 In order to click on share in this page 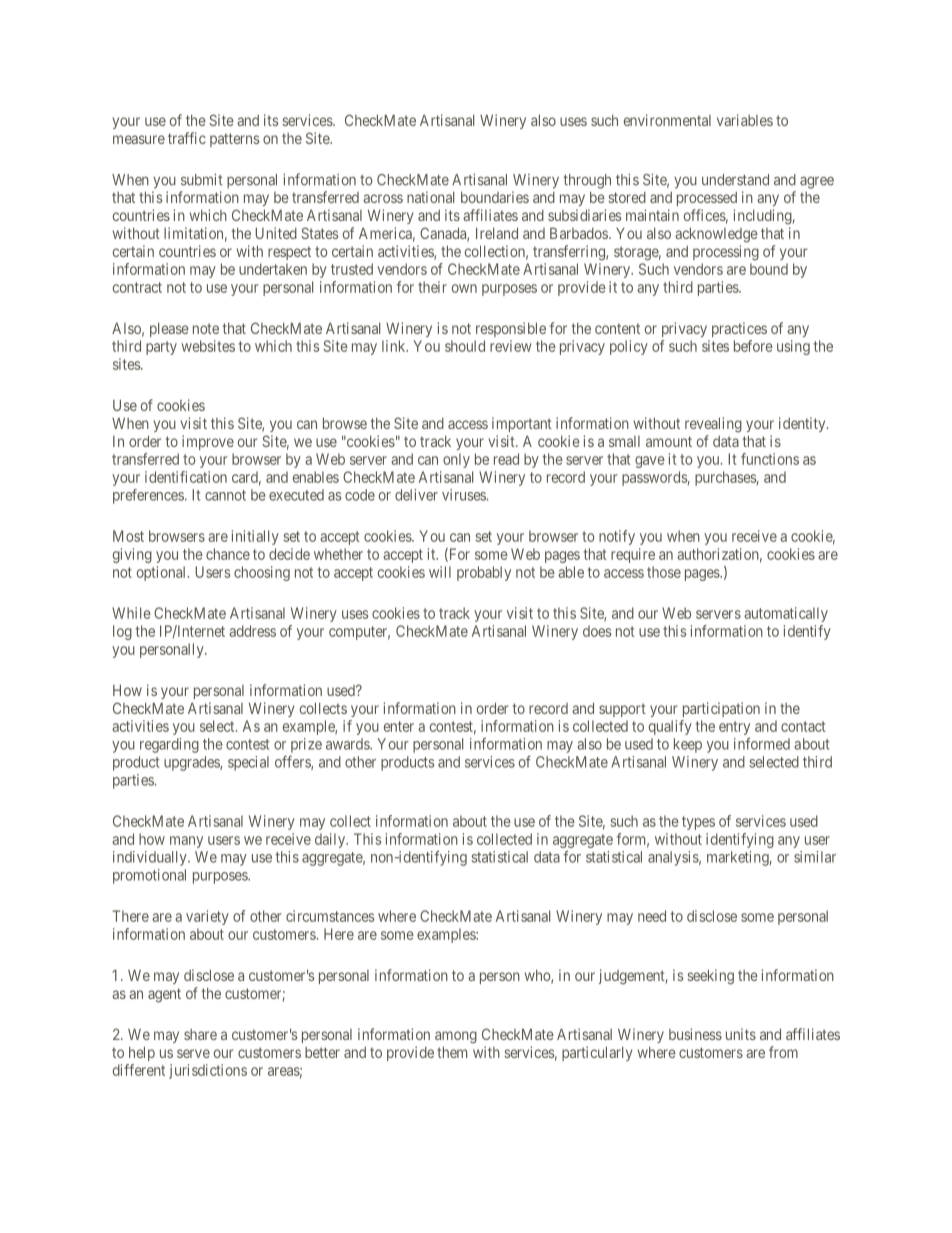, I will do `click(200, 1034)`.
